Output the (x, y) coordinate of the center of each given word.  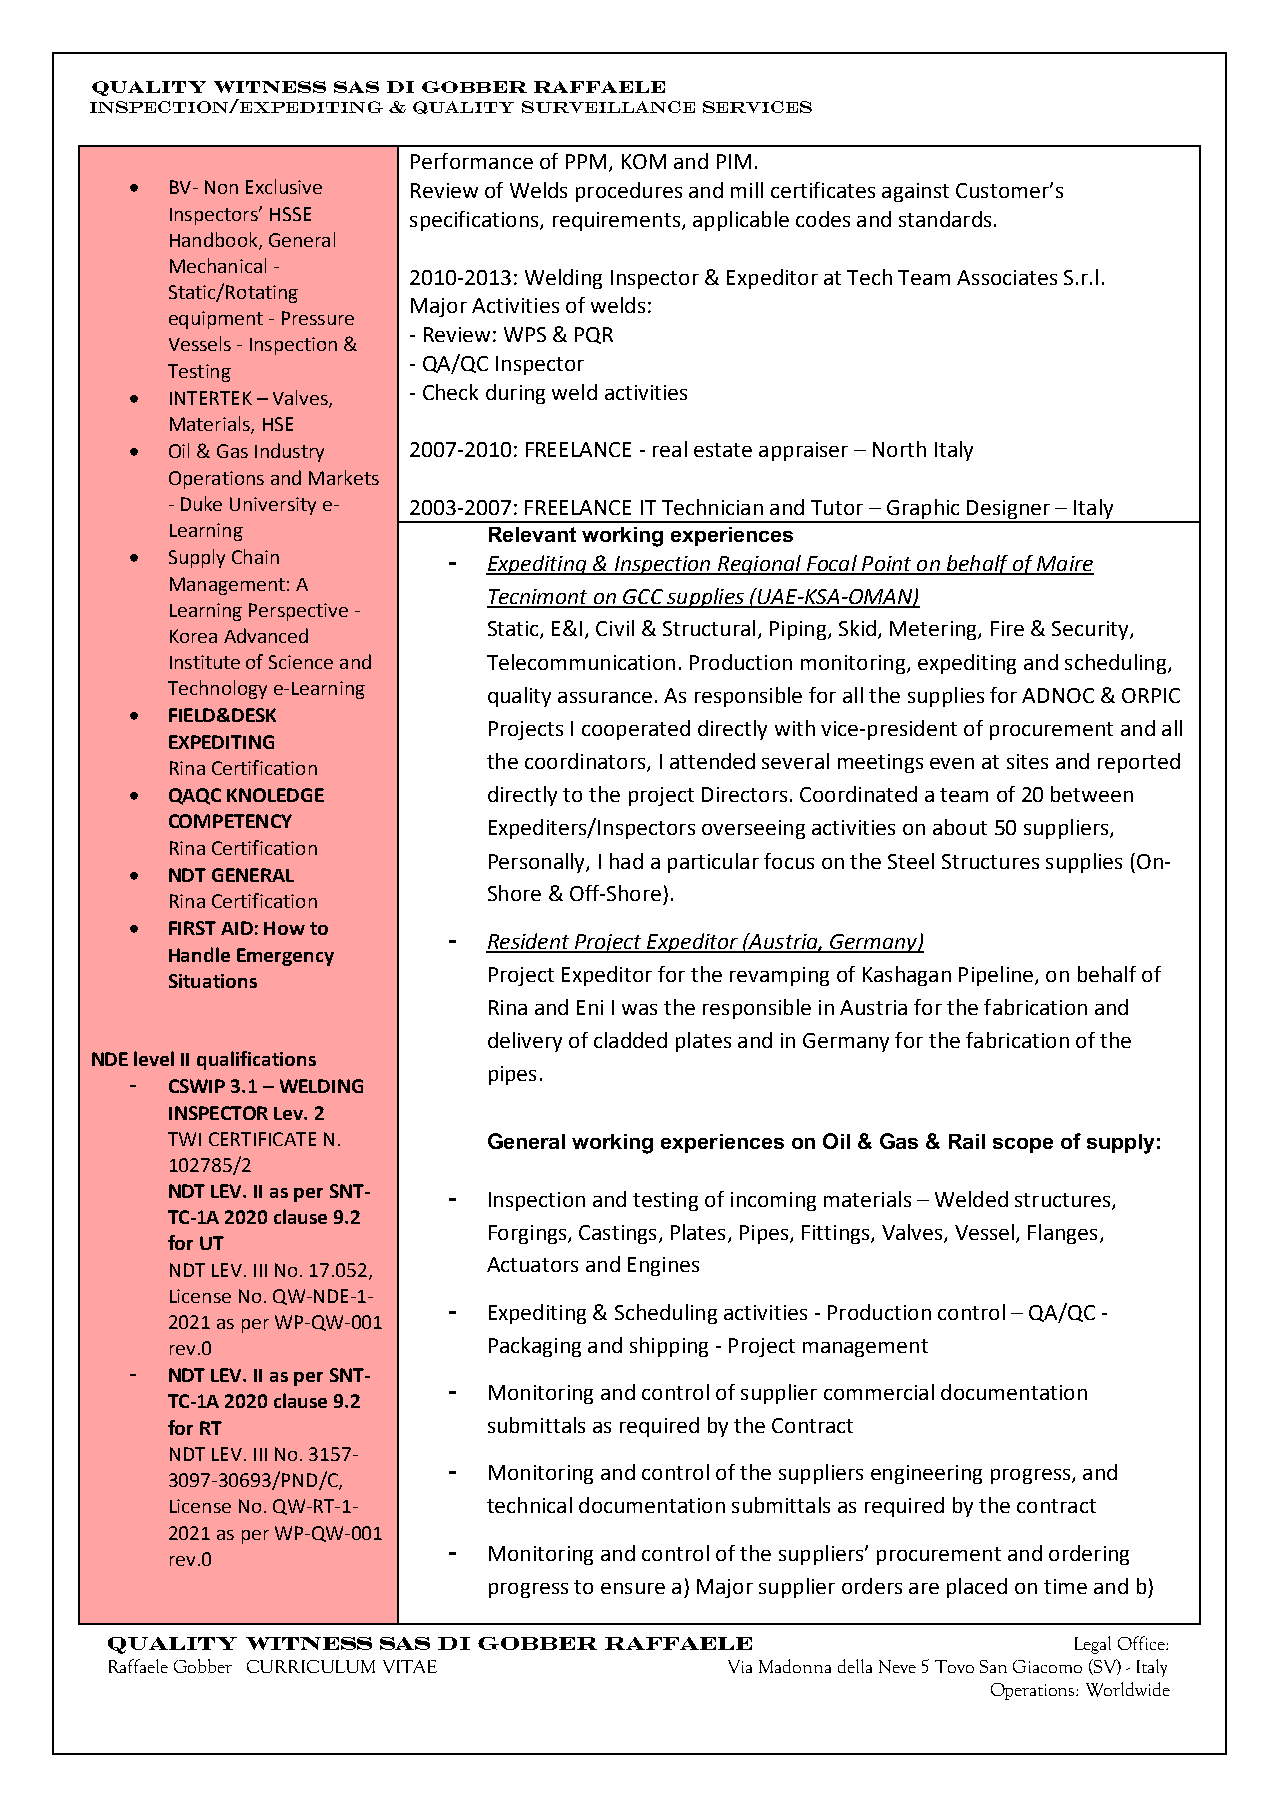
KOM (644, 161)
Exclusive (284, 186)
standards (945, 219)
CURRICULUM (311, 1666)
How (284, 928)
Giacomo (1047, 1666)
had (626, 861)
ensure (633, 1588)
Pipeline (997, 976)
